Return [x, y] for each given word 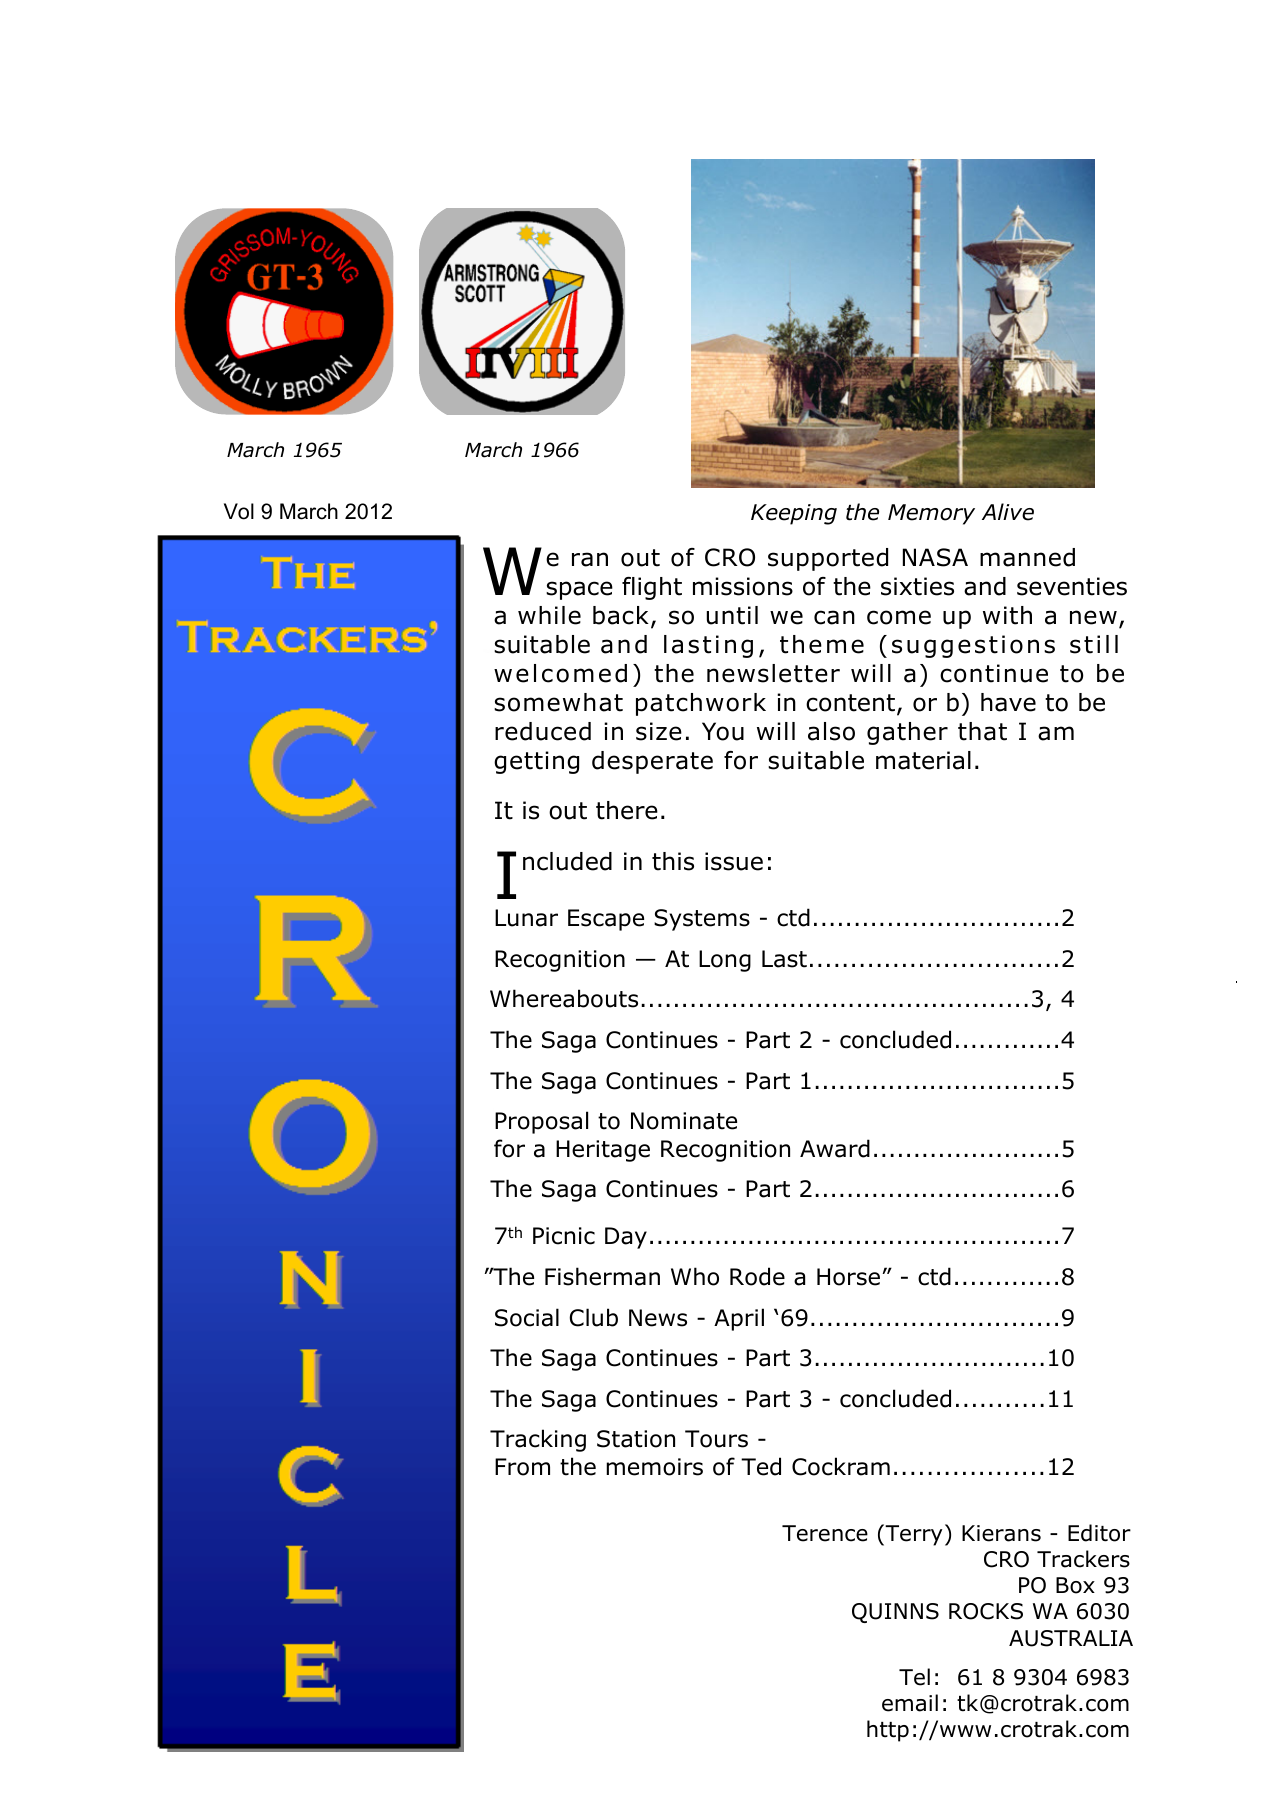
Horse [848, 1277]
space [579, 590]
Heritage [603, 1151]
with [1007, 615]
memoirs [654, 1467]
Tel [914, 1677]
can [834, 617]
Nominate [684, 1121]
